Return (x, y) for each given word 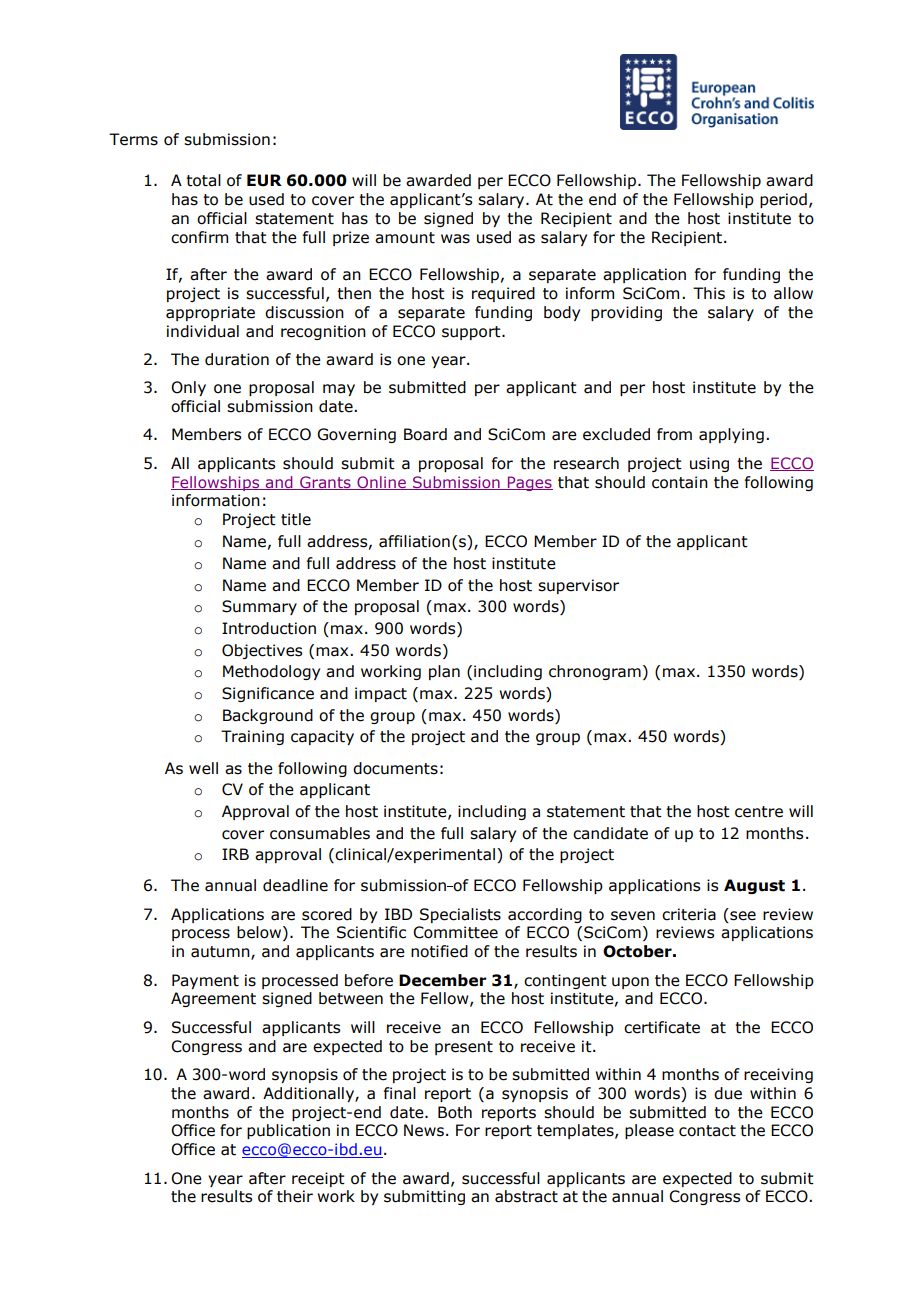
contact (707, 1131)
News (424, 1130)
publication (288, 1131)
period (783, 200)
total (203, 180)
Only (188, 388)
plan (444, 672)
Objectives (262, 651)
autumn (221, 953)
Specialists (460, 915)
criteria (689, 914)
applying (731, 435)
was (455, 239)
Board (425, 434)
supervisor (578, 586)
